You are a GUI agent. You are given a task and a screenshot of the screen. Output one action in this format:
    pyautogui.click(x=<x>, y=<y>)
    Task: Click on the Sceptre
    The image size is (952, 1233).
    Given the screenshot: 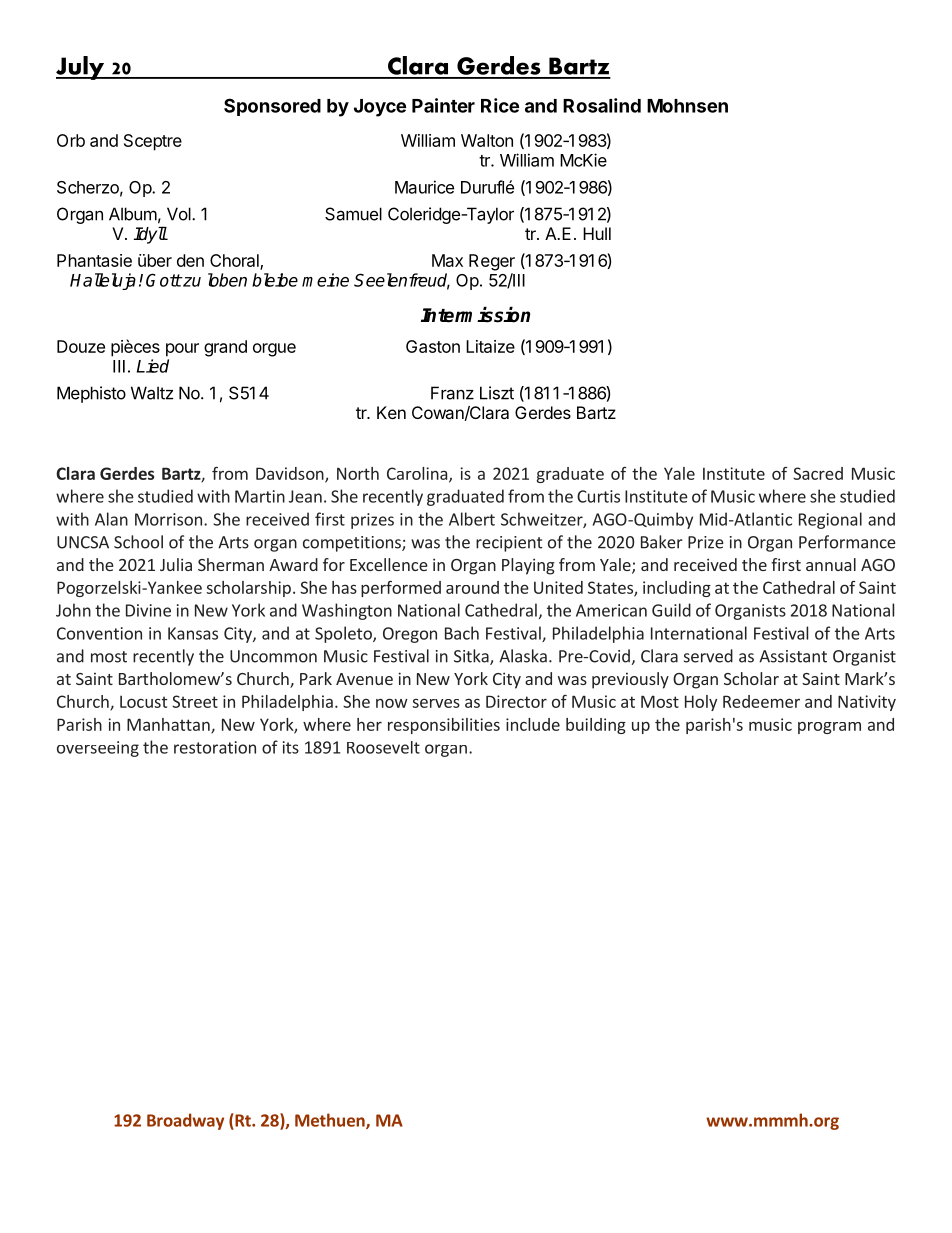 What is the action you would take?
    pyautogui.click(x=153, y=142)
